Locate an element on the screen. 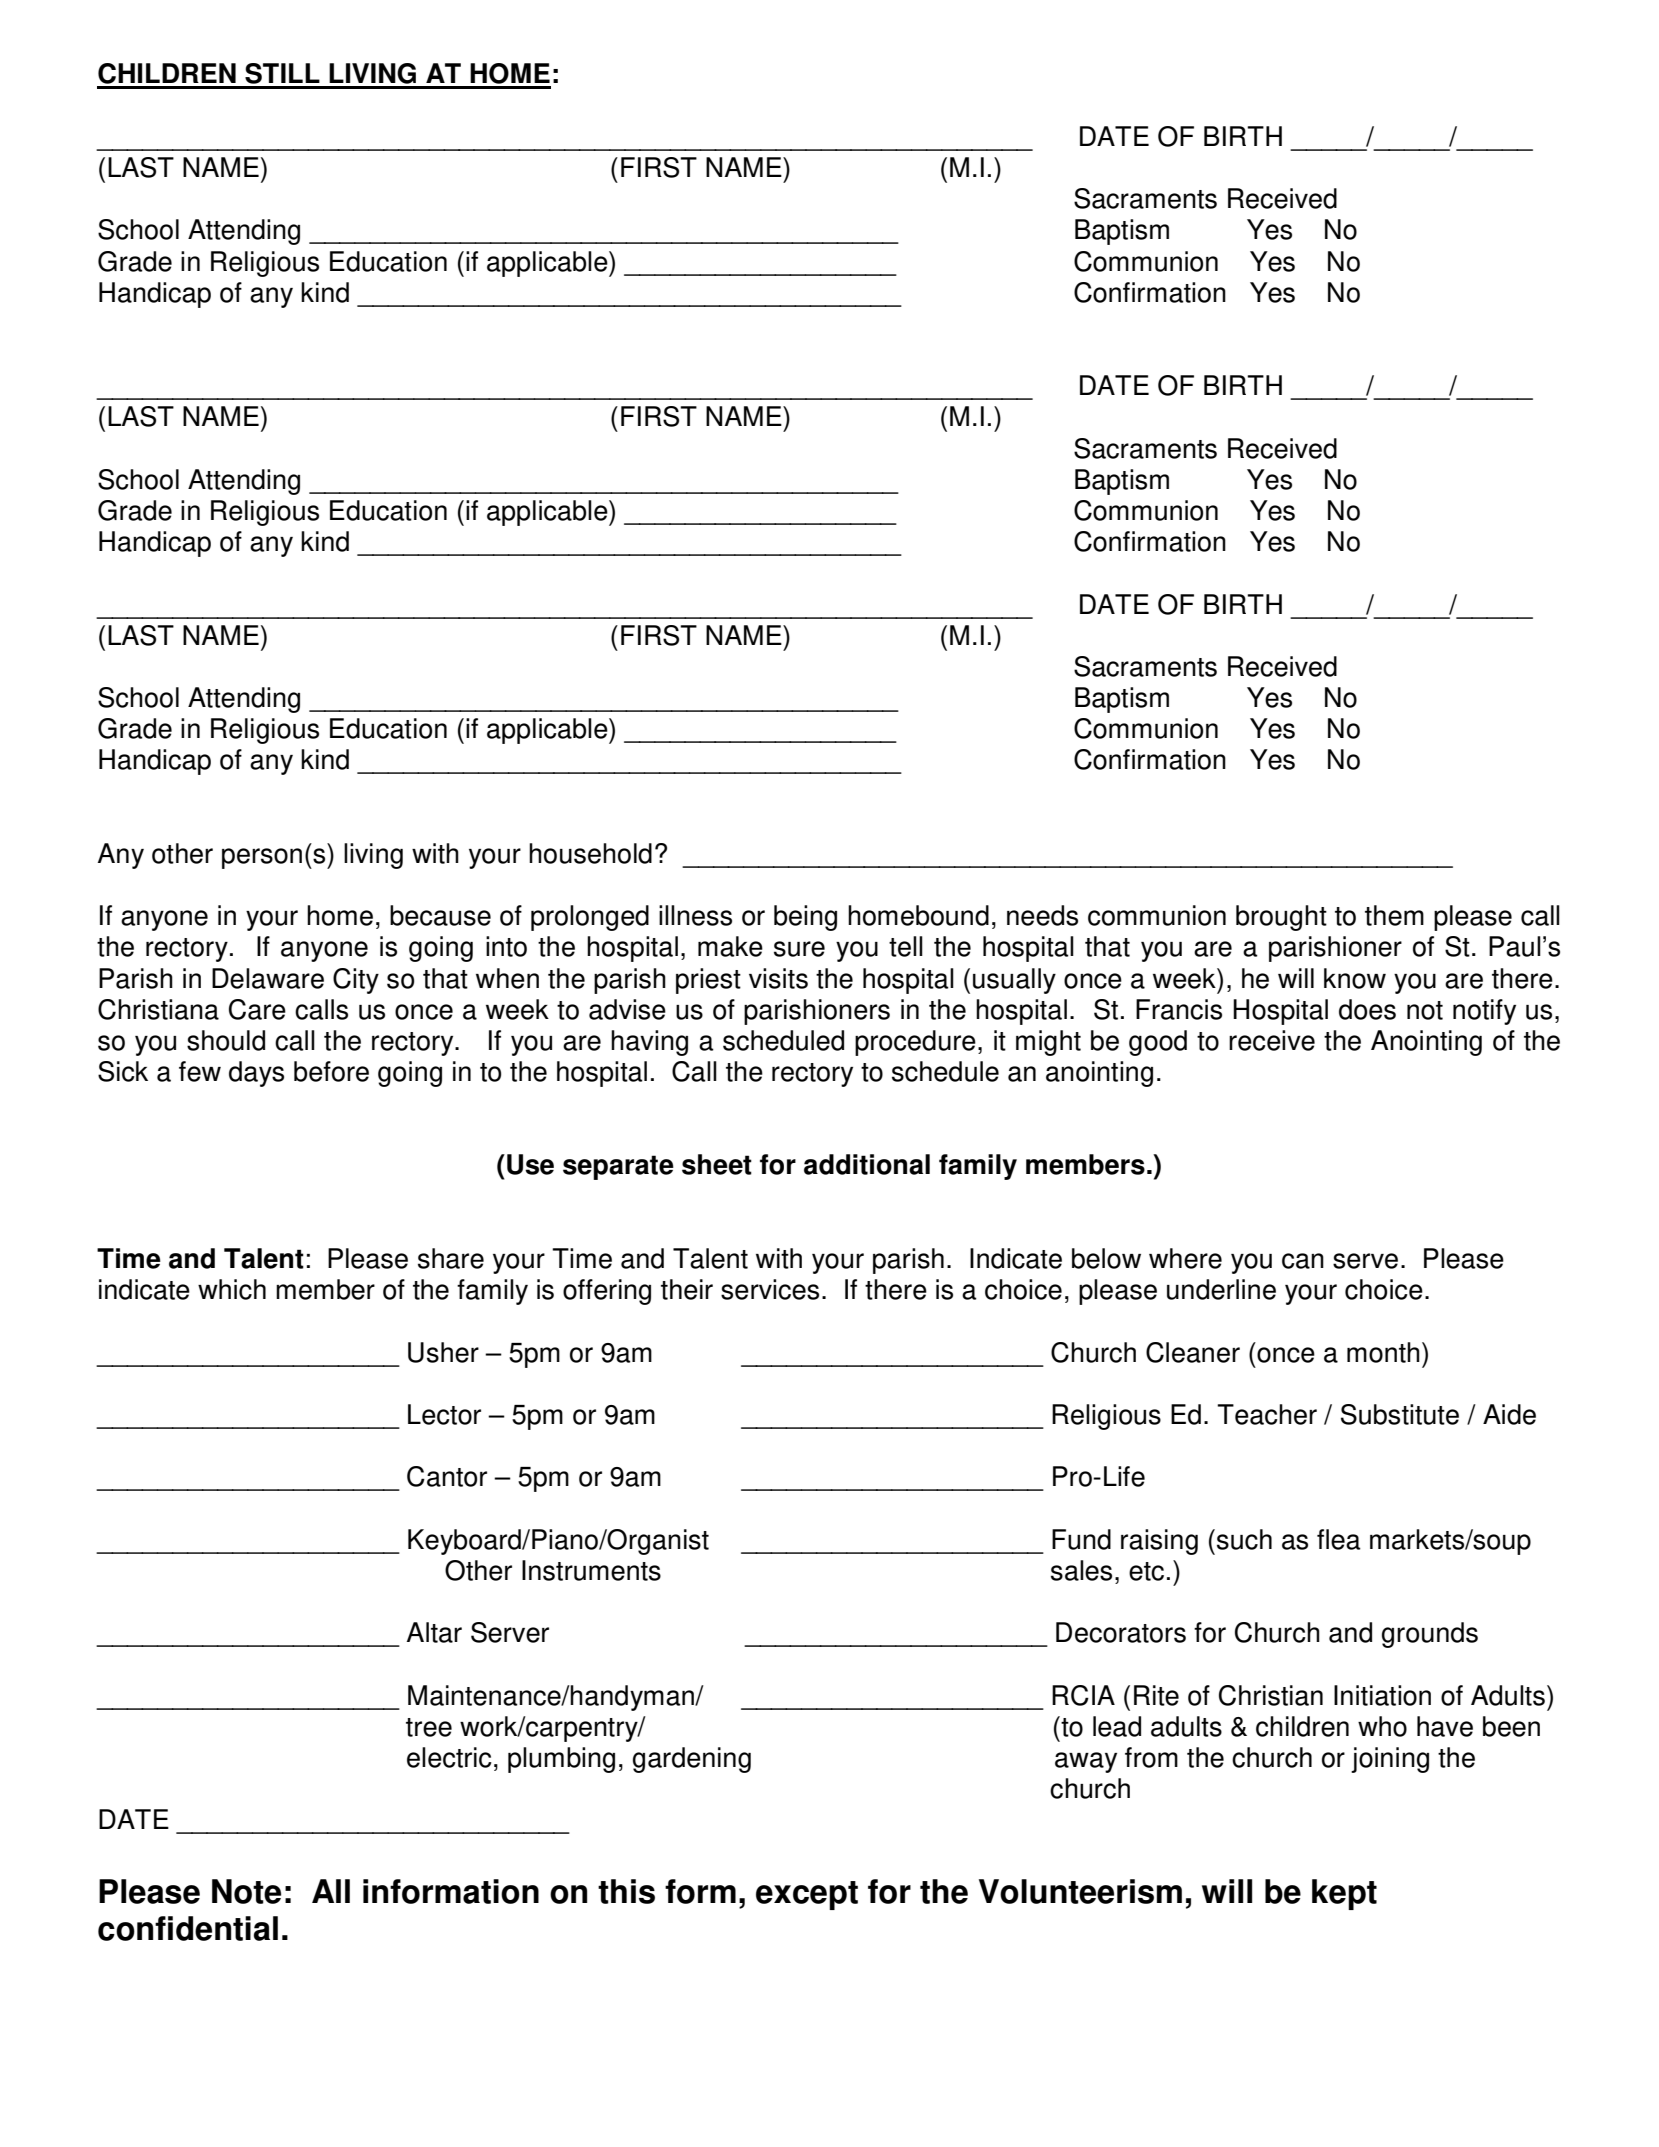 Image resolution: width=1659 pixels, height=2147 pixels. which is located at coordinates (232, 1289).
